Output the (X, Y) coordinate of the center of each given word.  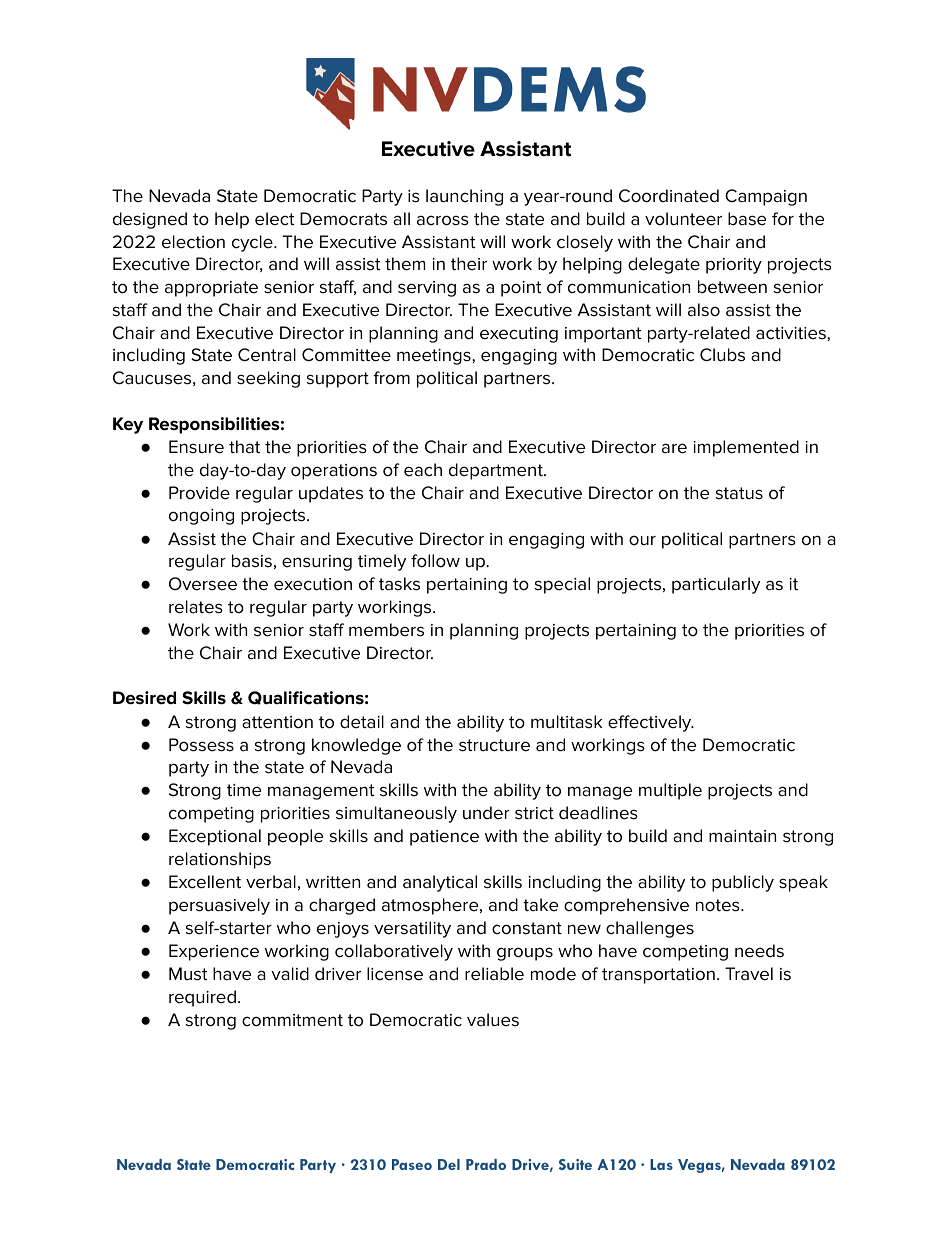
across (443, 220)
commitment (292, 1020)
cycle (253, 243)
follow (435, 561)
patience (444, 838)
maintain (742, 836)
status (739, 493)
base (747, 219)
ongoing (201, 517)
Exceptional (215, 837)
